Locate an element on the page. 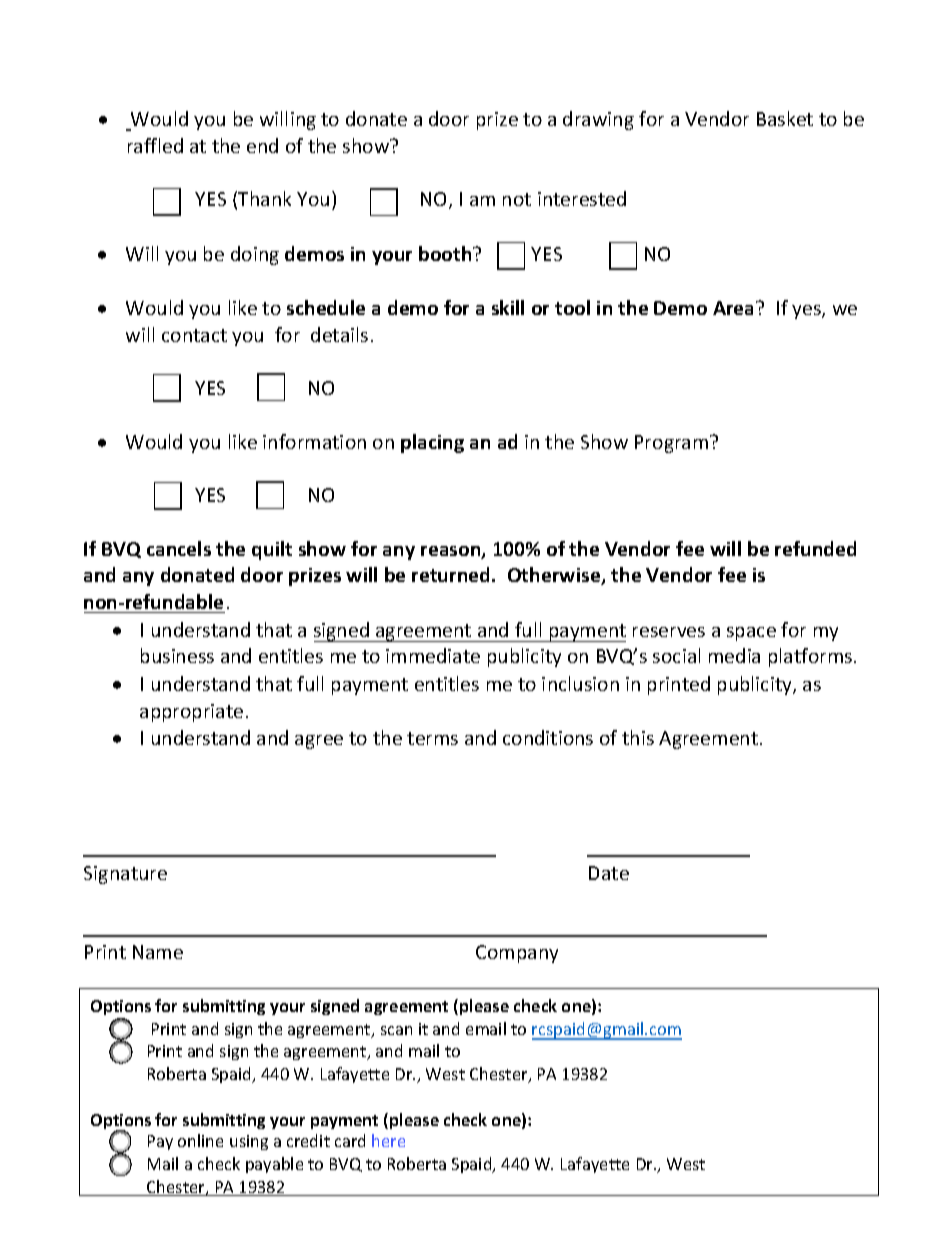 The image size is (952, 1233). not is located at coordinates (517, 199).
